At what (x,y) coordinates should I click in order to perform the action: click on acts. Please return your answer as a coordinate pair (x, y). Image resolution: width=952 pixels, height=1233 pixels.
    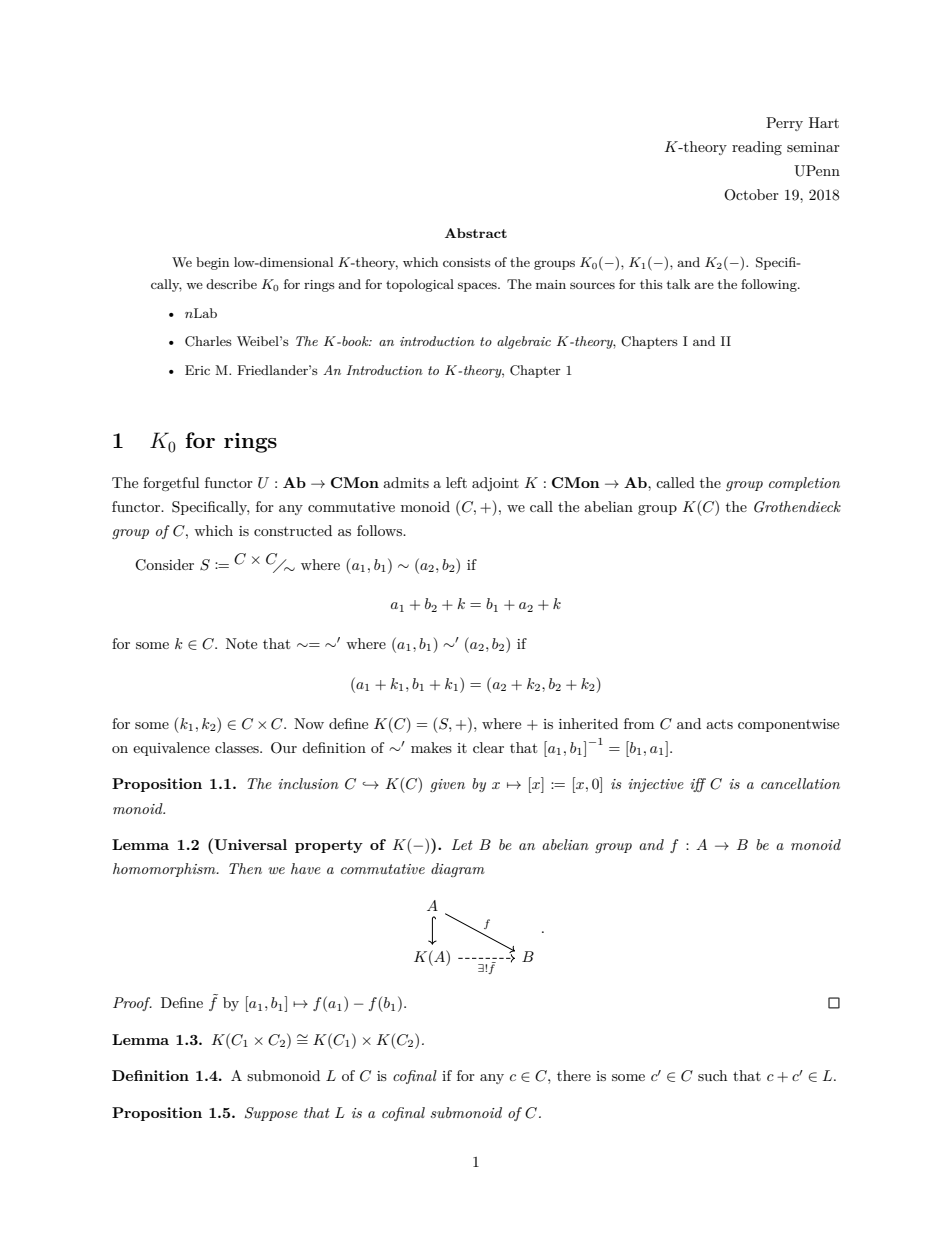
    Looking at the image, I should click on (719, 724).
